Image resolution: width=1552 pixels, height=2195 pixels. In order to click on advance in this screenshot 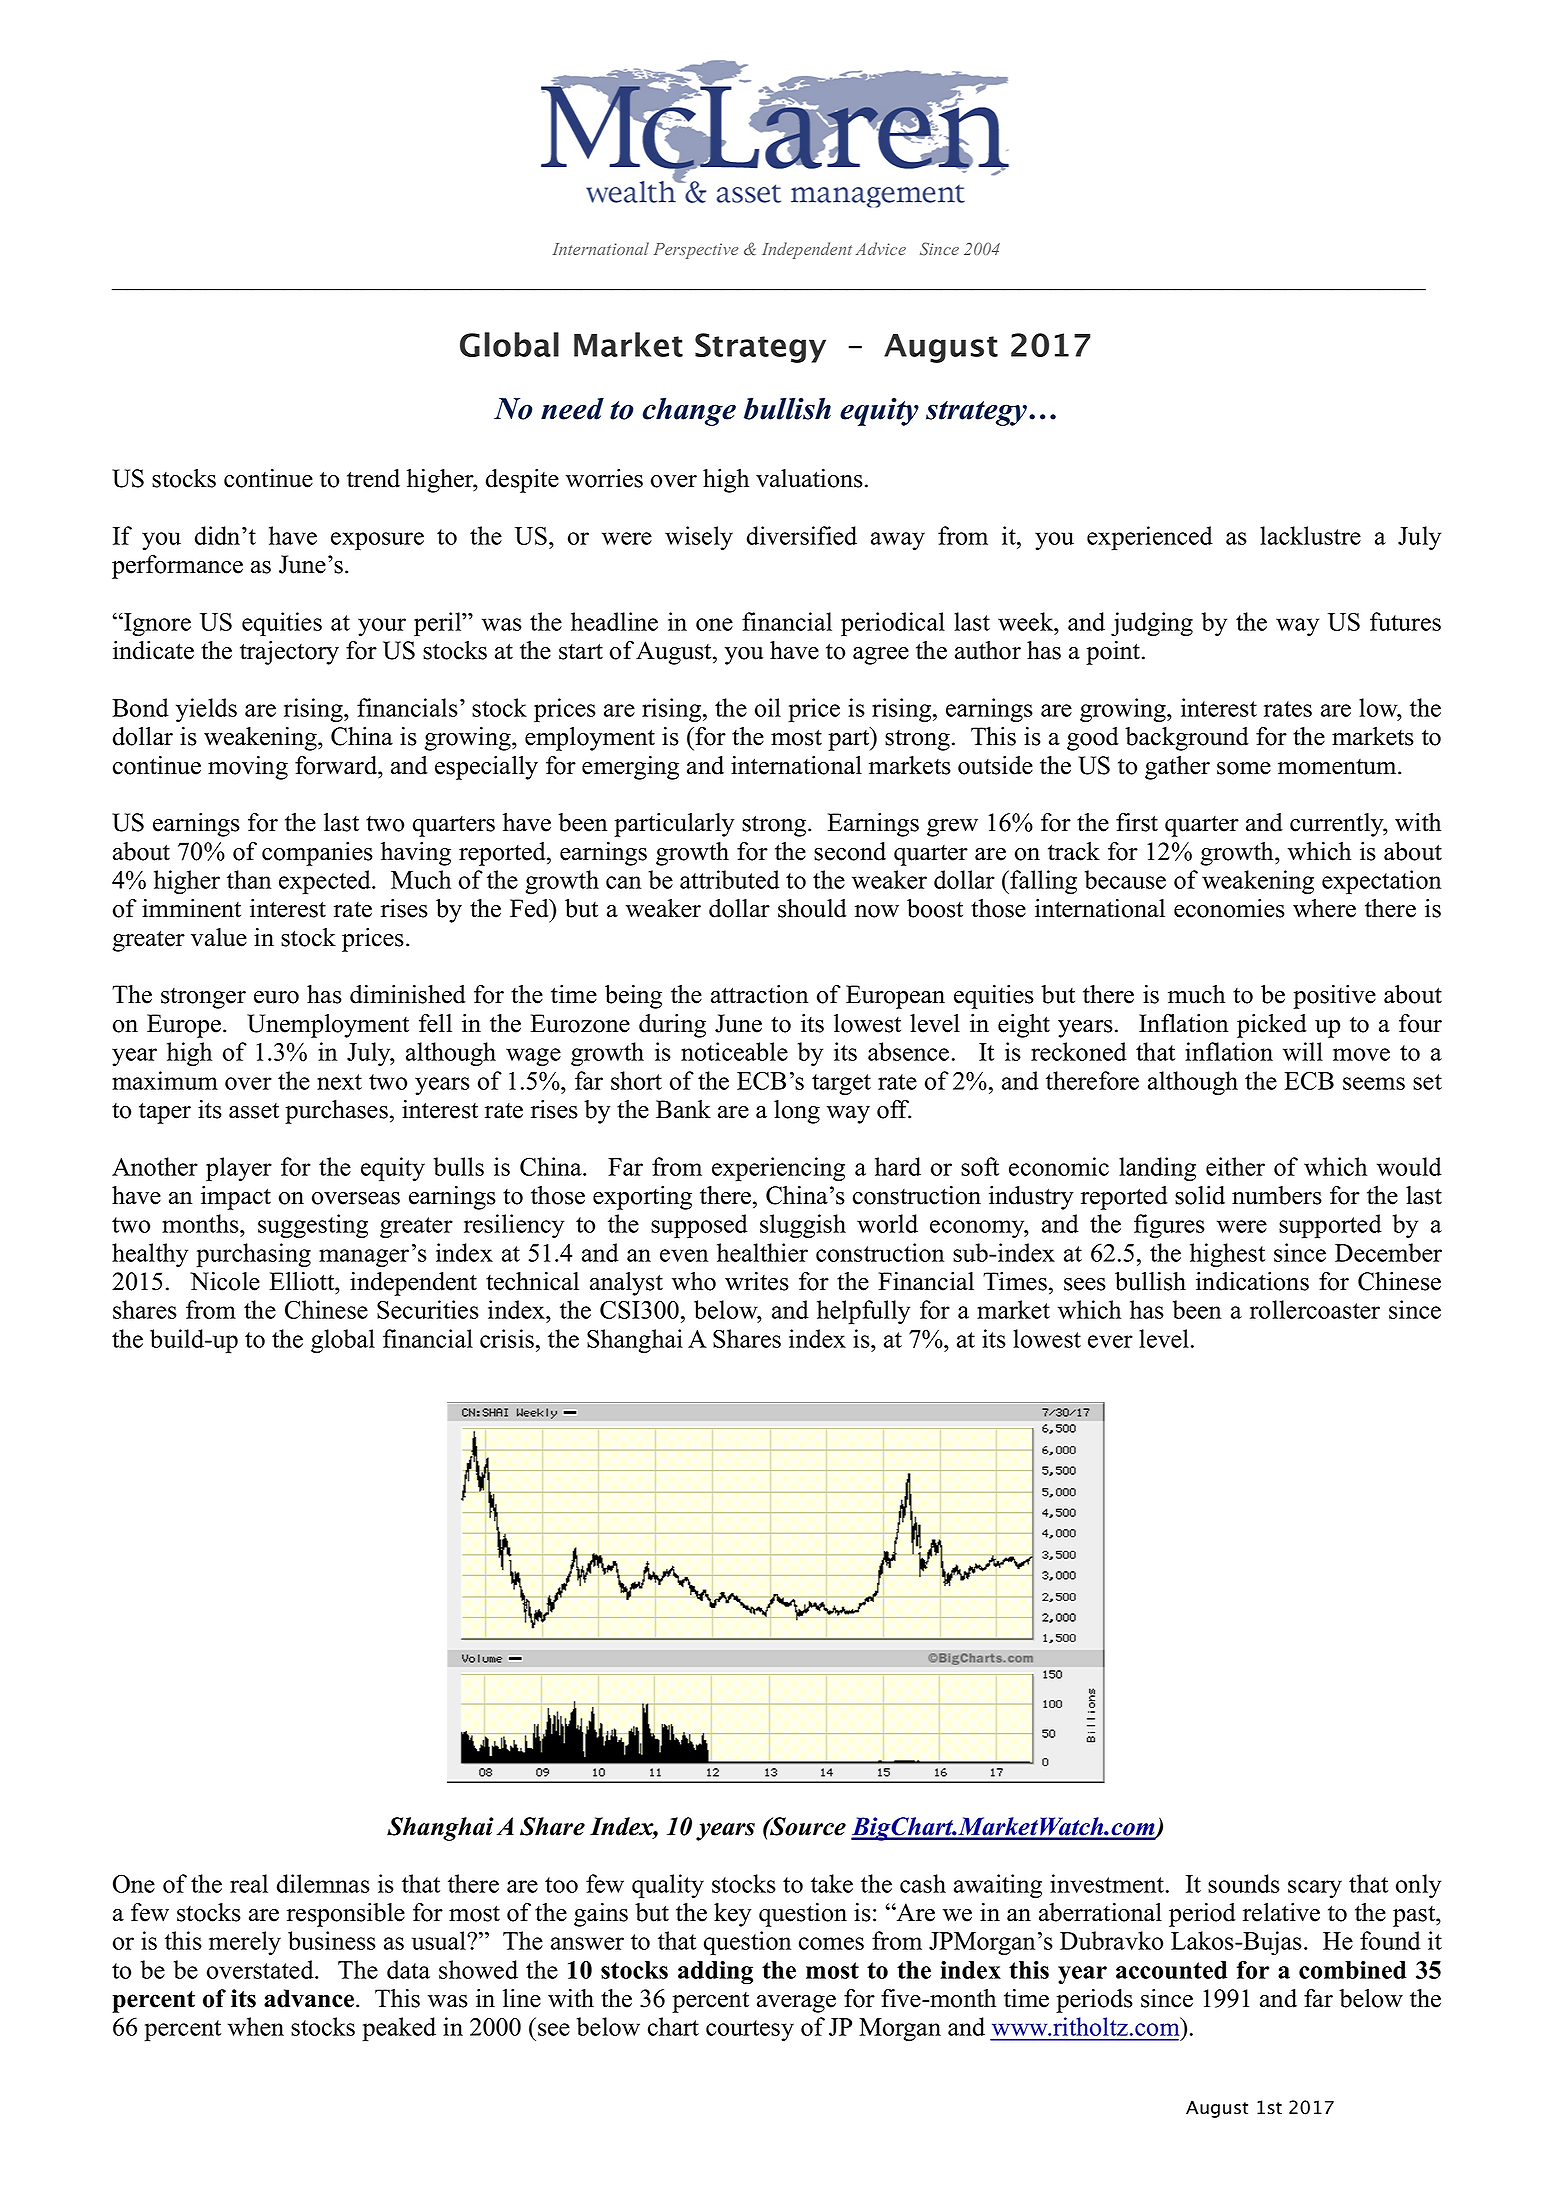, I will do `click(310, 1998)`.
